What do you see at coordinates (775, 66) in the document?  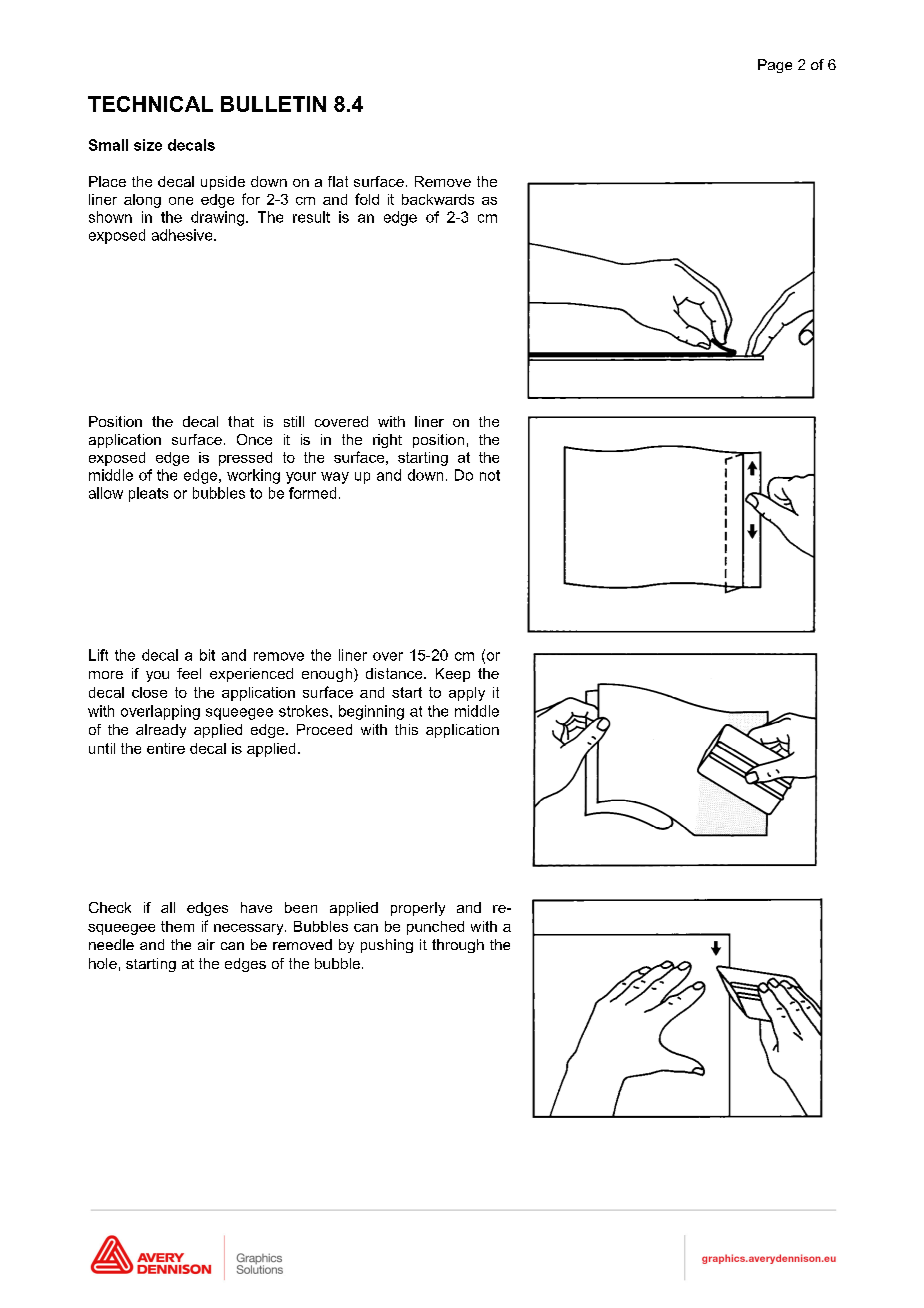 I see `Page` at bounding box center [775, 66].
